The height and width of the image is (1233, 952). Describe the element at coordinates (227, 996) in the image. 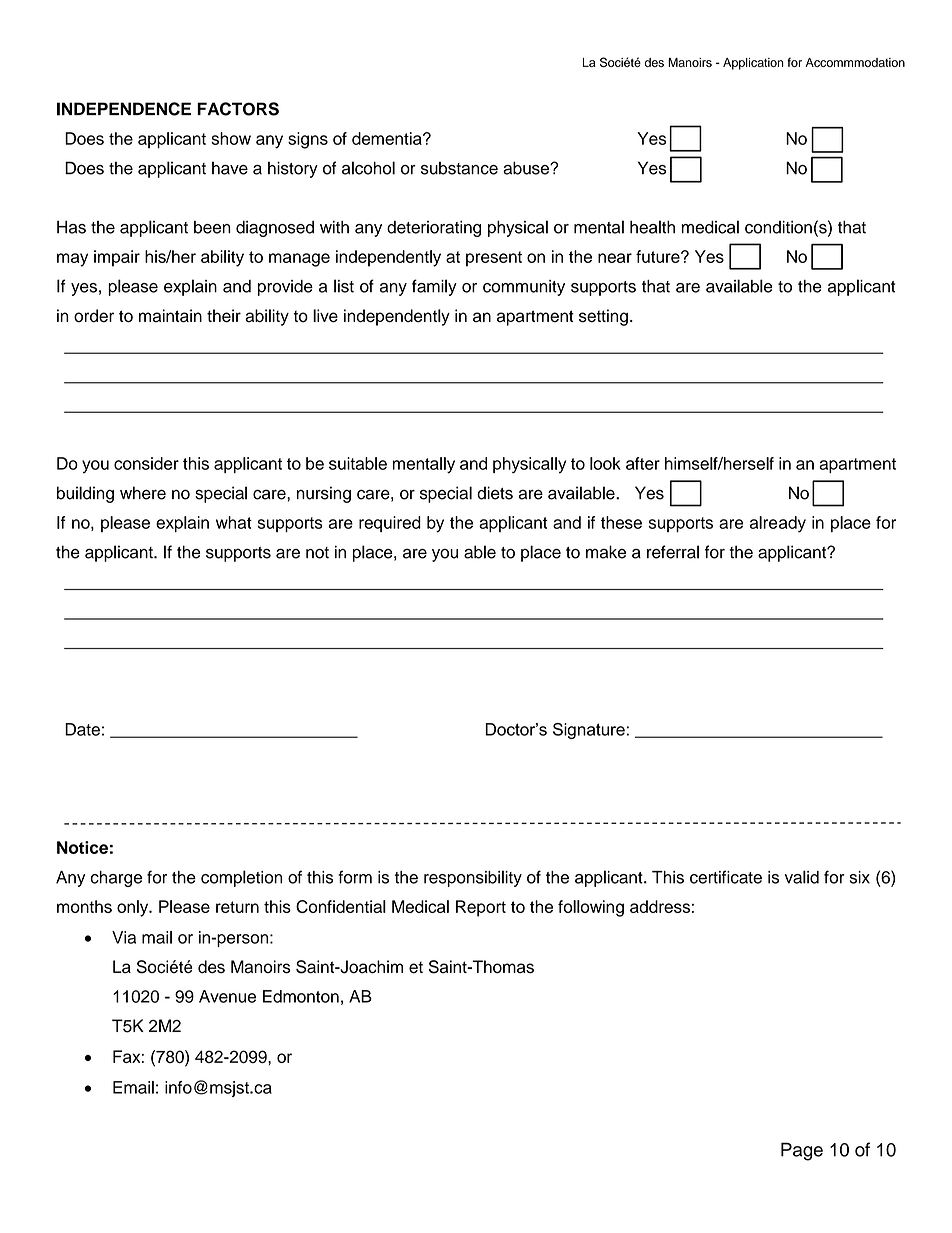

I see `Avenue` at that location.
